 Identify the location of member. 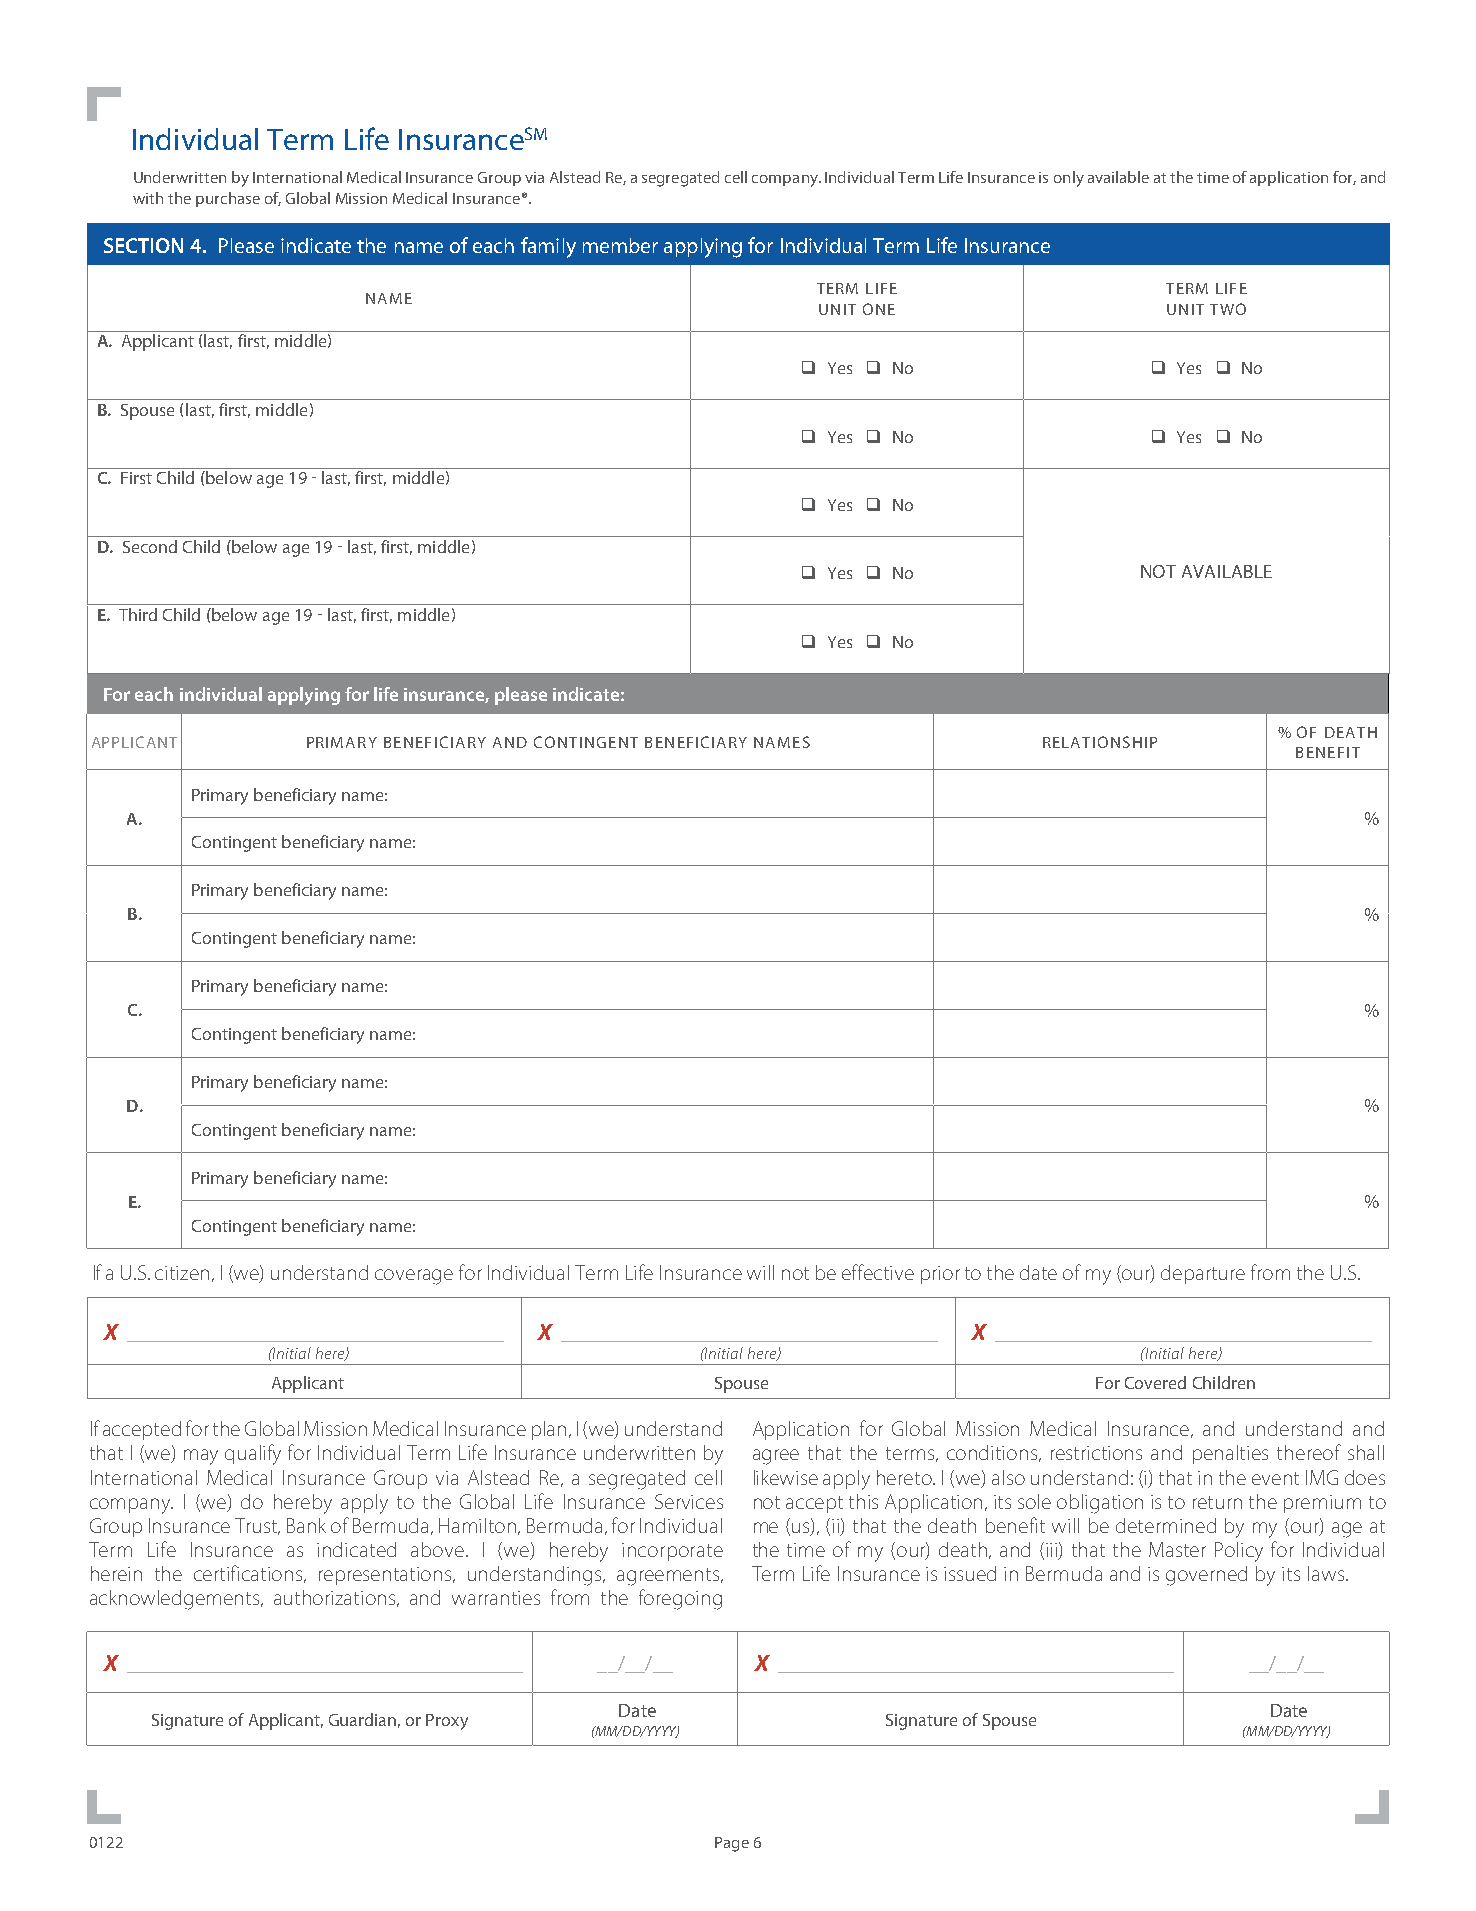
(620, 245).
